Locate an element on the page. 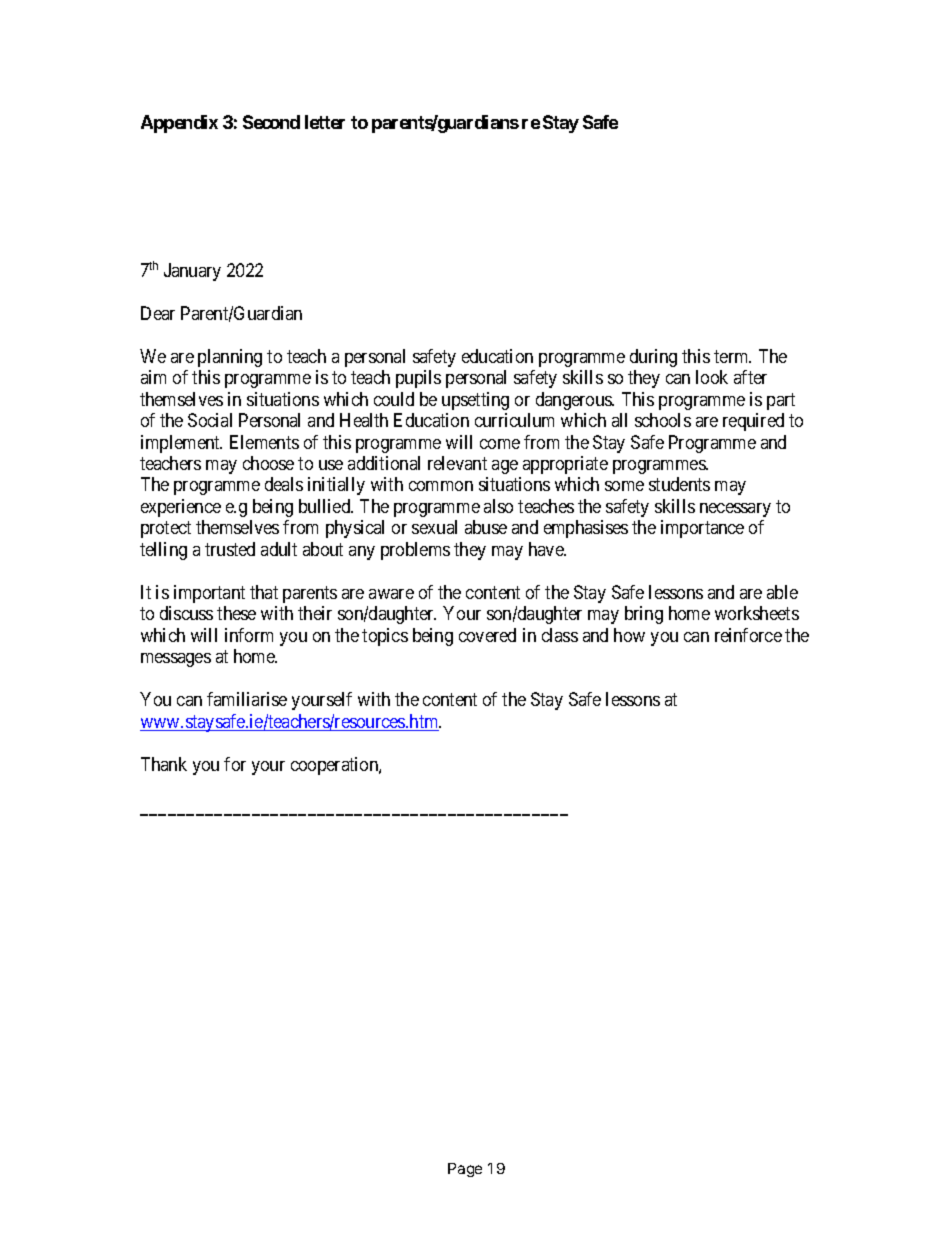 The width and height of the page is (952, 1233). how is located at coordinates (629, 635).
